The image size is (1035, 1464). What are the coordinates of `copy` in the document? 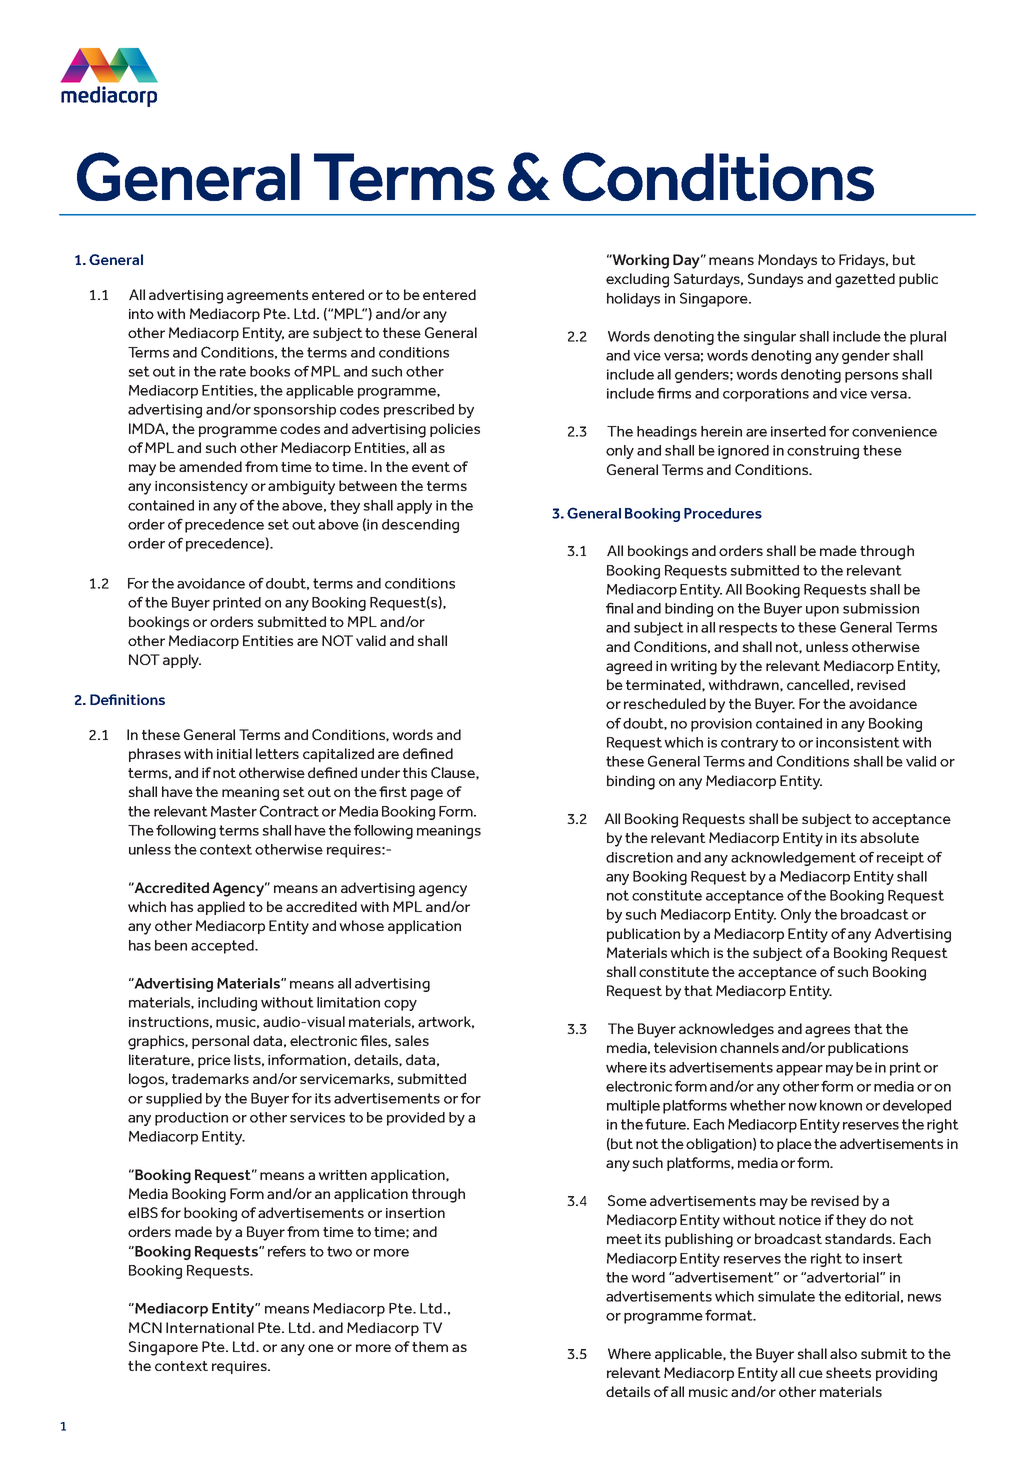 It's located at (400, 1005).
